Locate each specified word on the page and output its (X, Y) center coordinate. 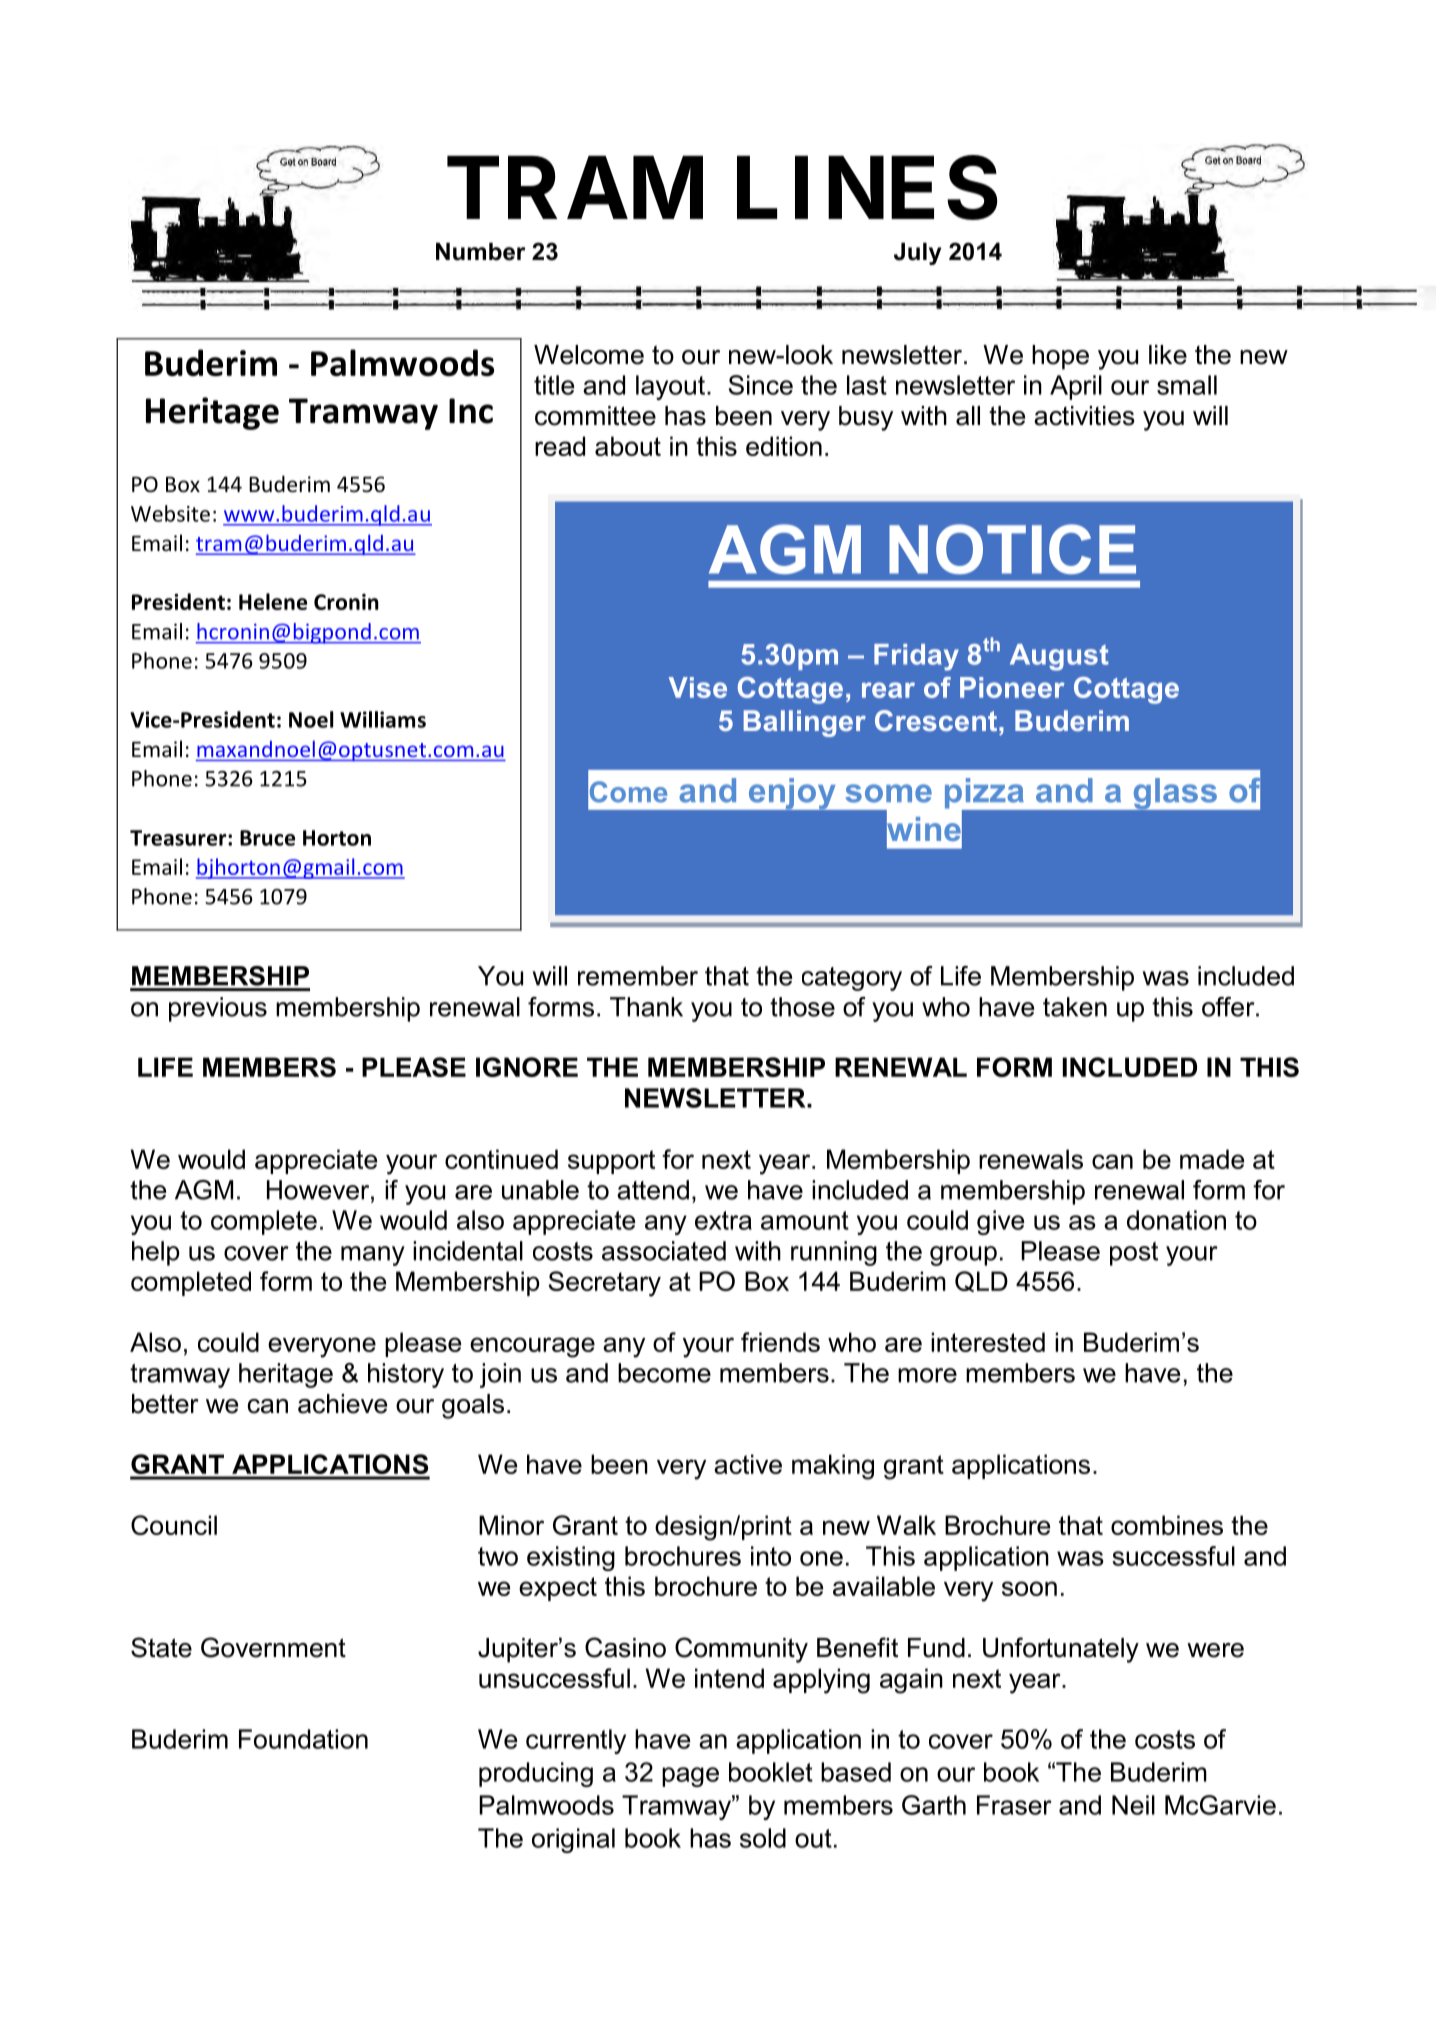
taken (1075, 1007)
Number (480, 251)
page (690, 1777)
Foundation (303, 1739)
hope (1060, 357)
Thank (646, 1007)
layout (670, 387)
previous (218, 1009)
